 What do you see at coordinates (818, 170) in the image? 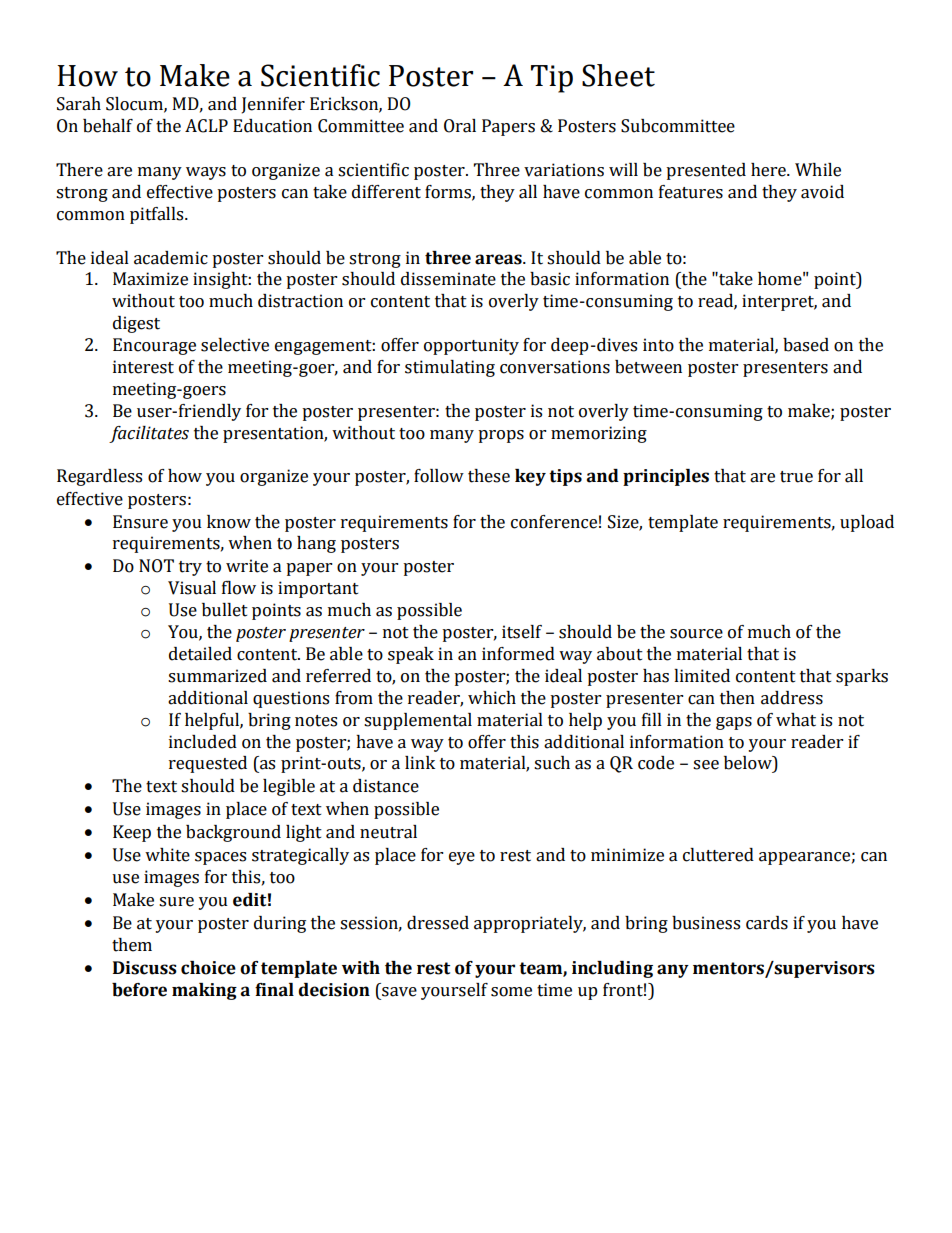
I see `While` at bounding box center [818, 170].
